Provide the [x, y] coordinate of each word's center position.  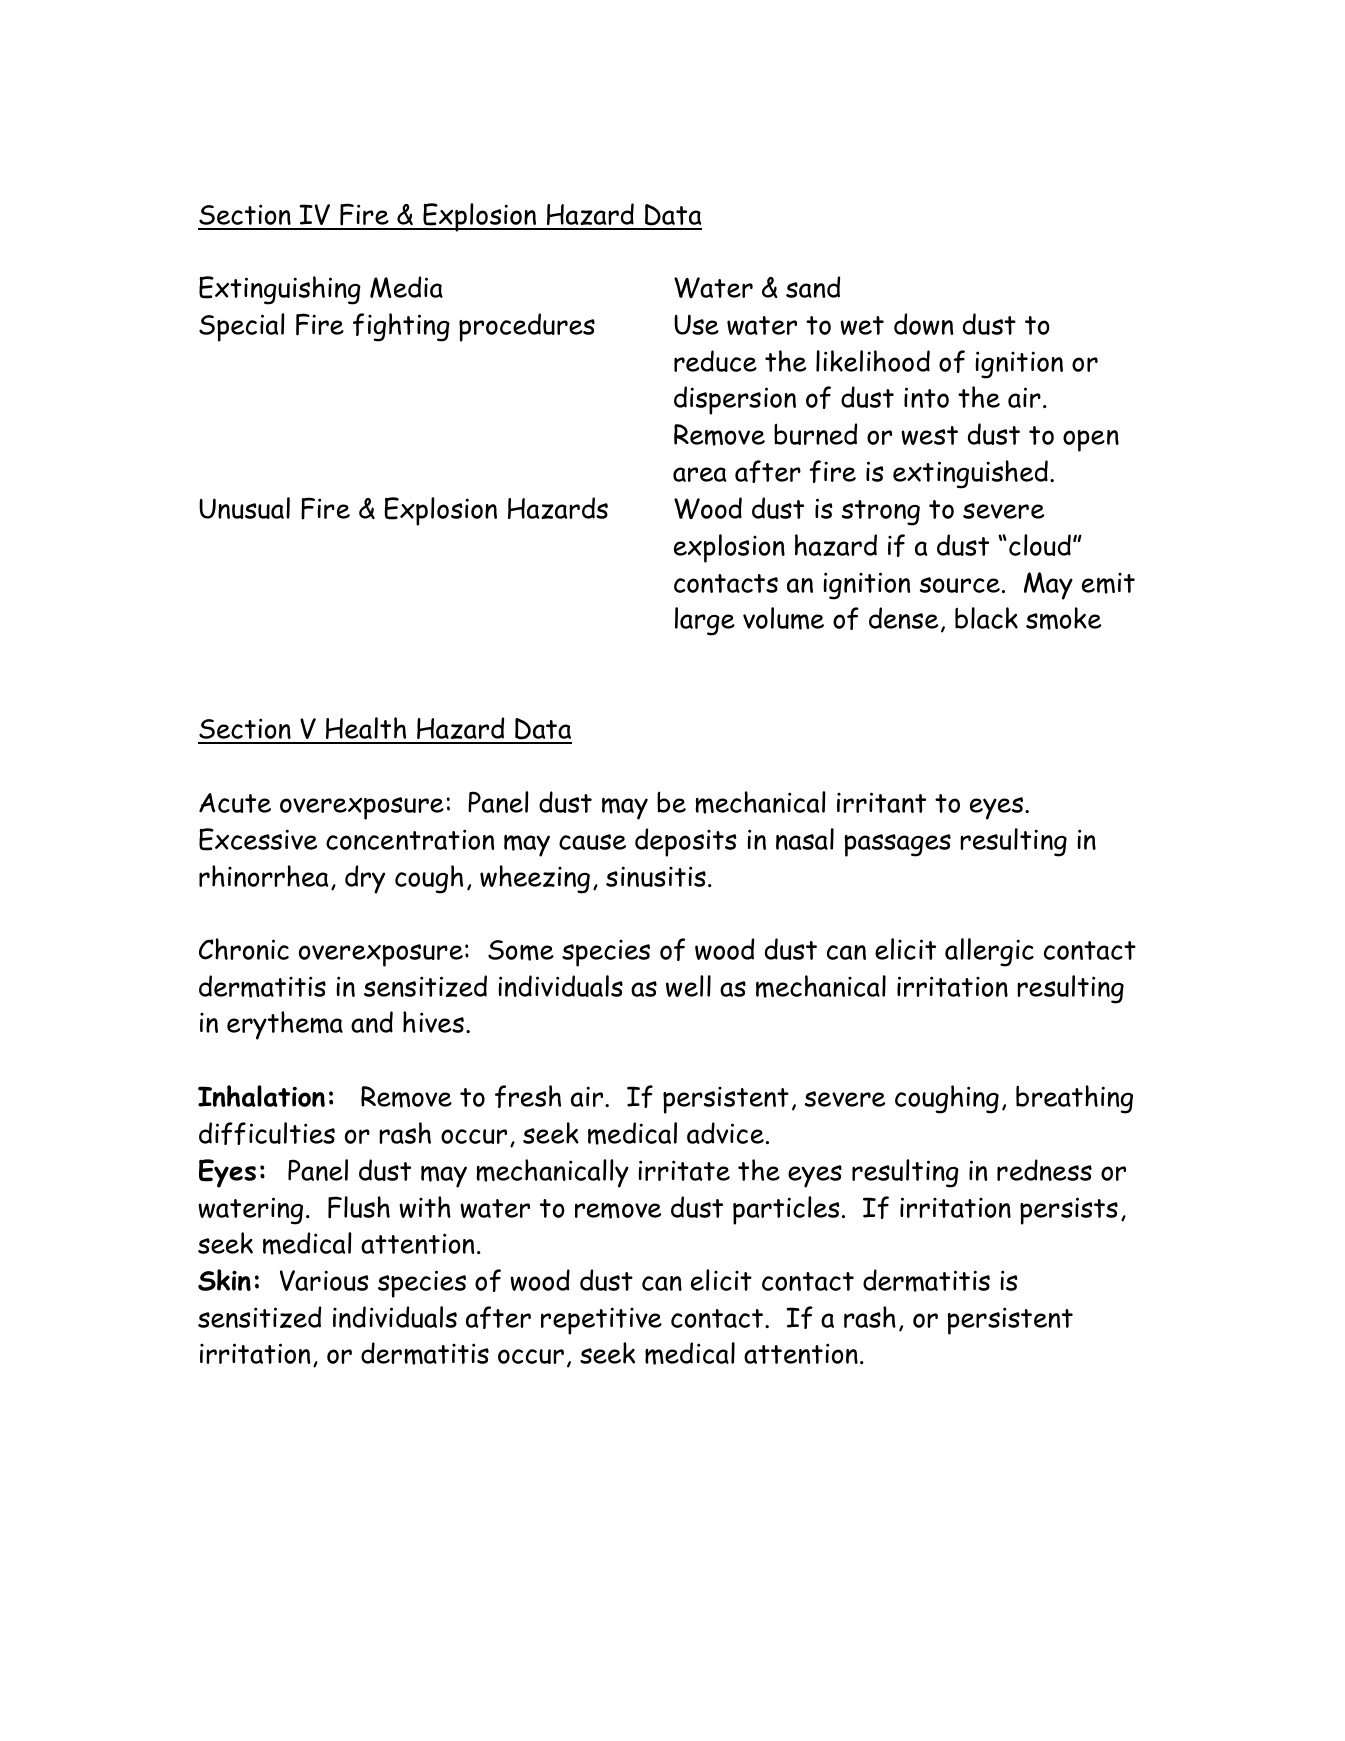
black [986, 618]
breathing [1074, 1099]
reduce [715, 361]
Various [324, 1280]
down [923, 324]
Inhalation [261, 1096]
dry [365, 879]
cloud [1040, 545]
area [700, 474]
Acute [235, 803]
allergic [989, 952]
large [705, 621]
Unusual [244, 508]
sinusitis [656, 876]
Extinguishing [280, 290]
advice [725, 1133]
